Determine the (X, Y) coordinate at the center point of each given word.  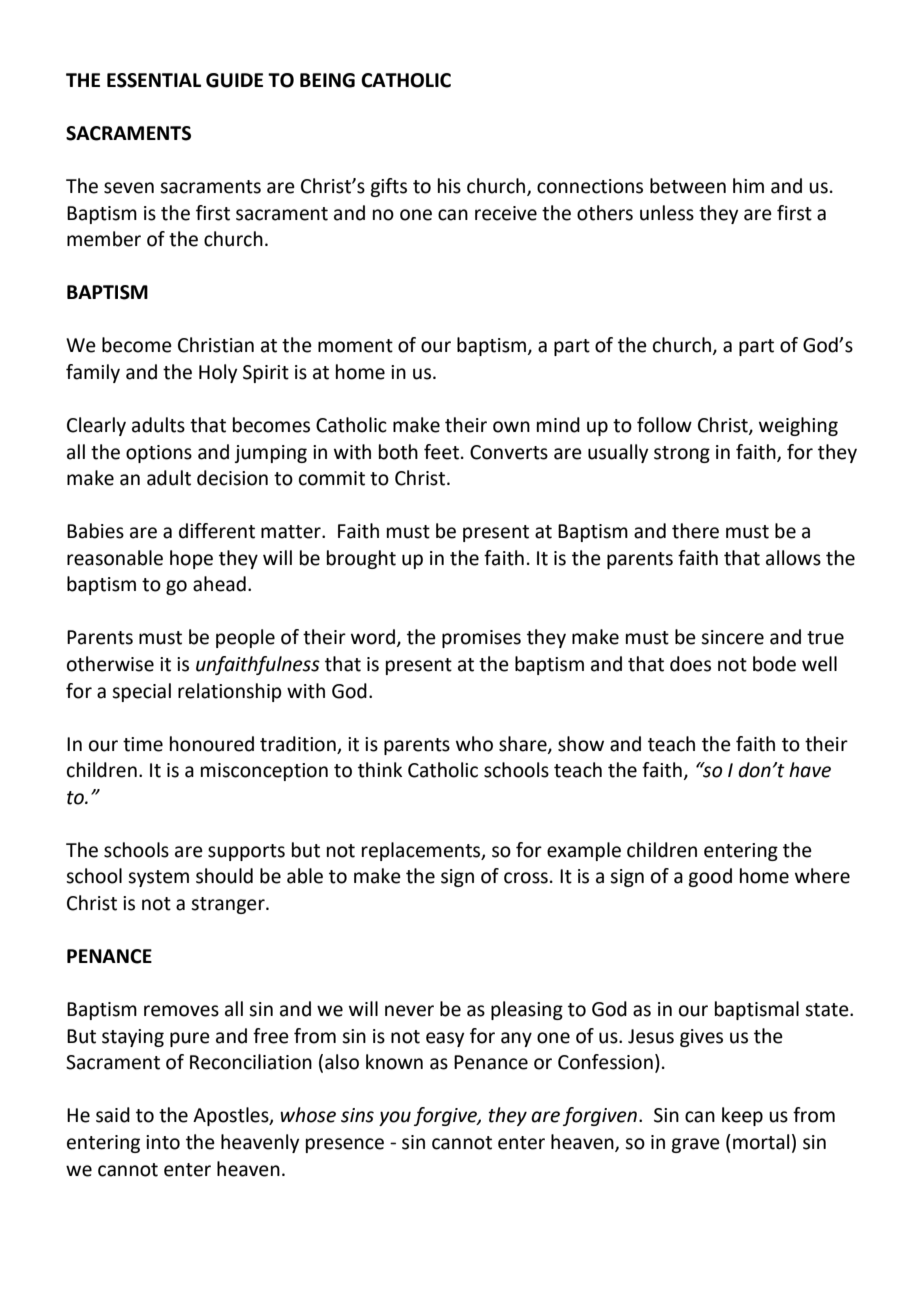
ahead (219, 584)
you (395, 1118)
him (748, 185)
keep (742, 1116)
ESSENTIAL (154, 80)
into (163, 1142)
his (449, 186)
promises (481, 639)
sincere (732, 637)
